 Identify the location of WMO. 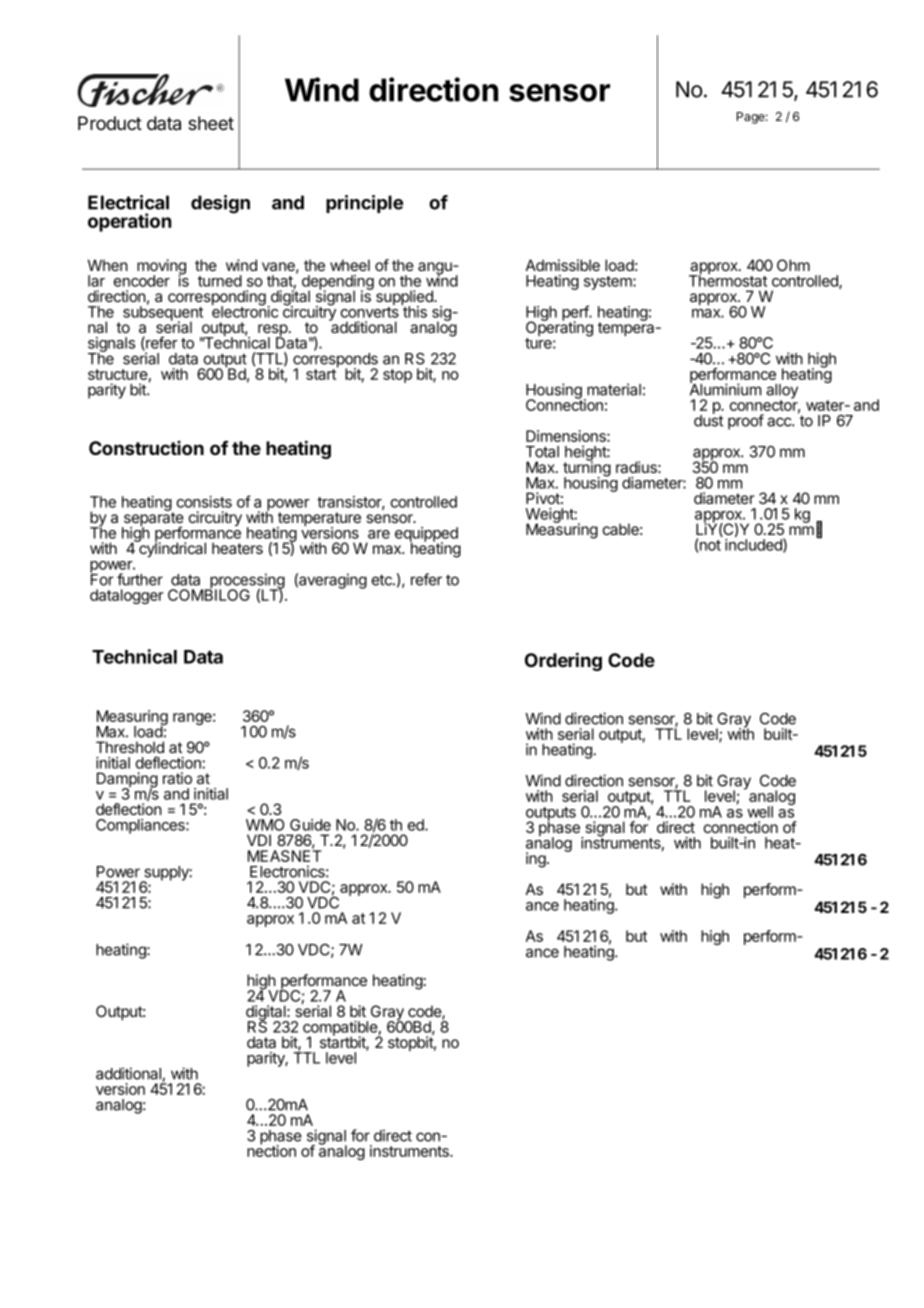
(265, 825).
